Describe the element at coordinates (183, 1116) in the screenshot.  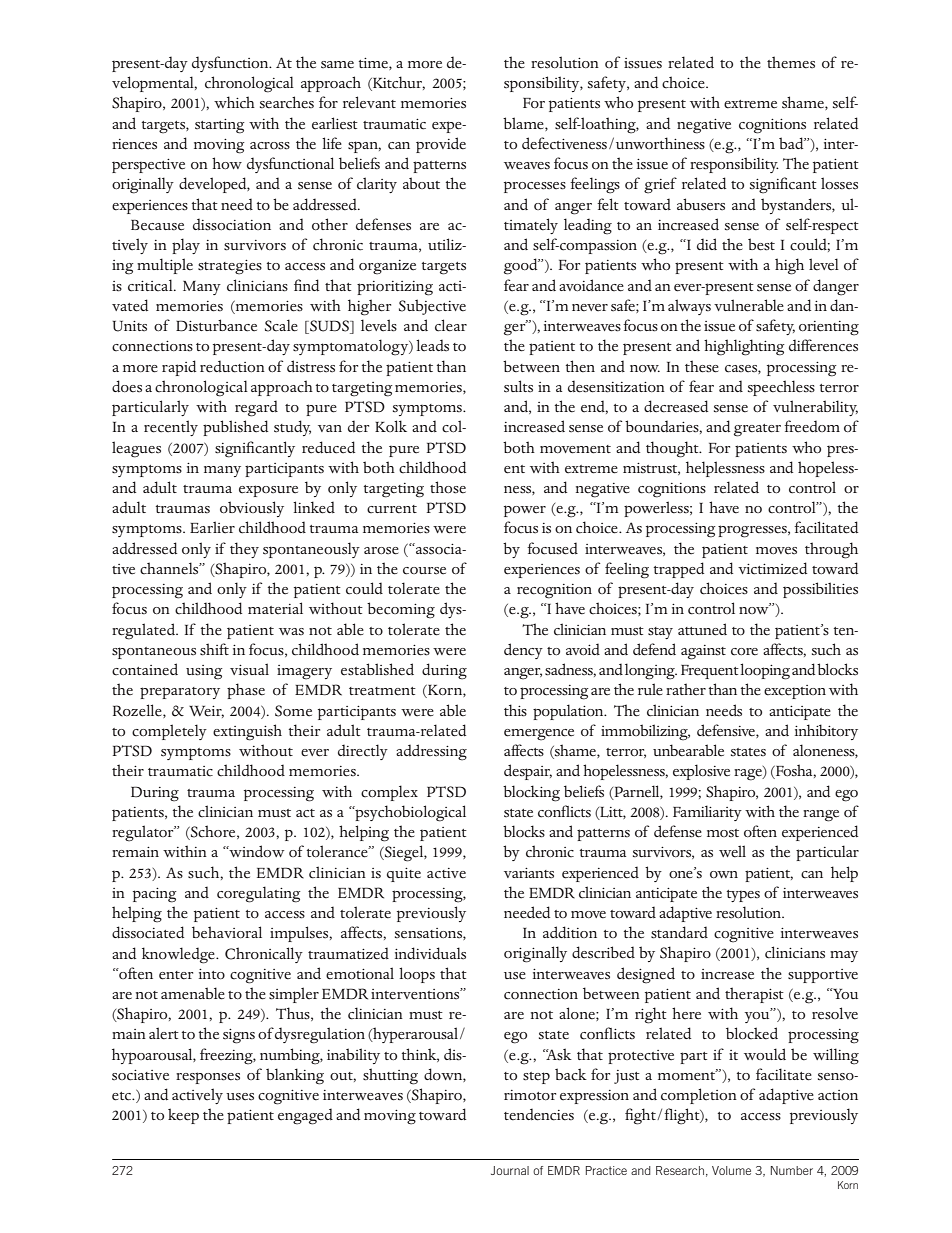
I see `keep` at that location.
